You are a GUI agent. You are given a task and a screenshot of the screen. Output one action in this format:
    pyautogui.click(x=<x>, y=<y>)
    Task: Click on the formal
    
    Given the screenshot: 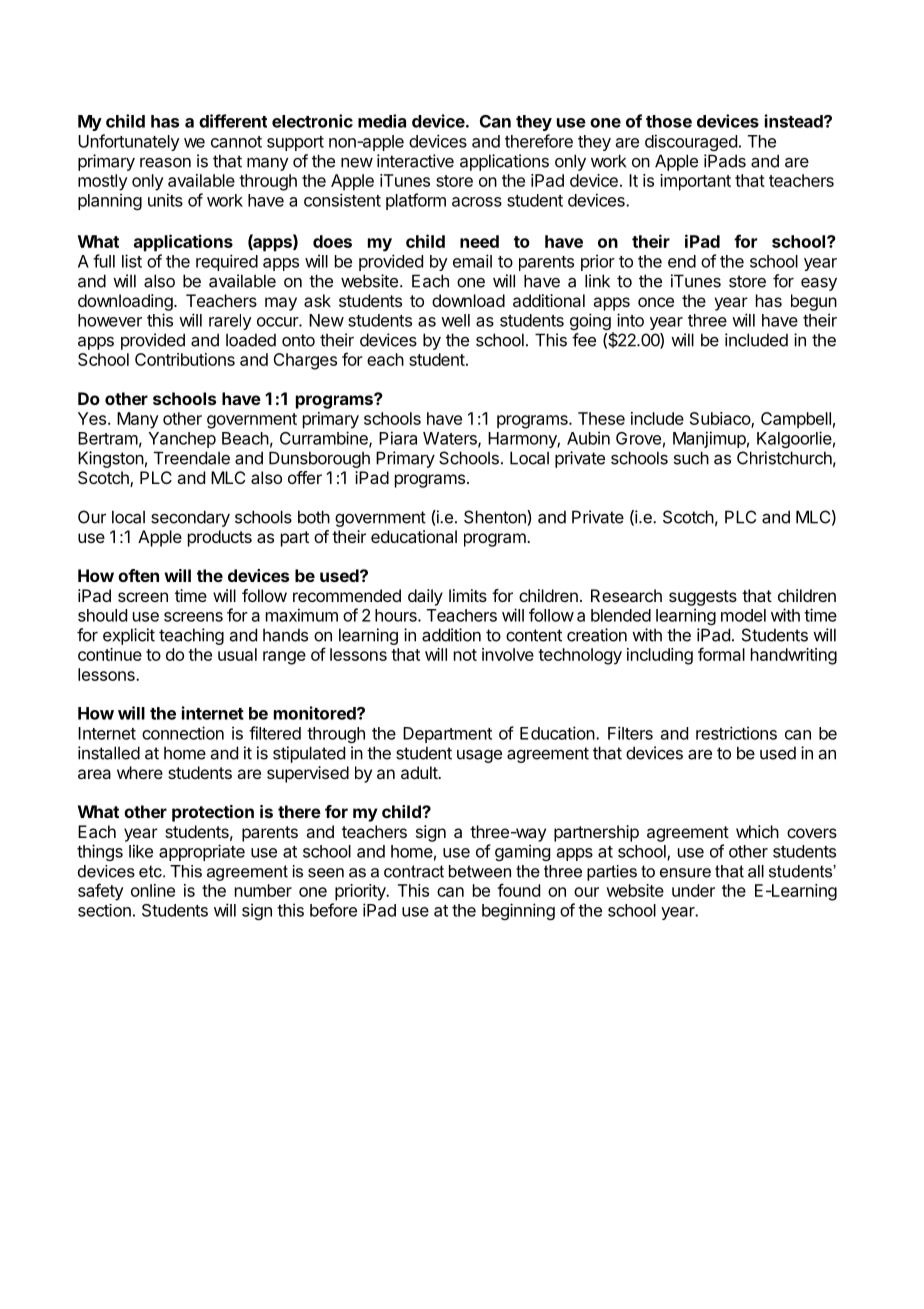 What is the action you would take?
    pyautogui.click(x=721, y=654)
